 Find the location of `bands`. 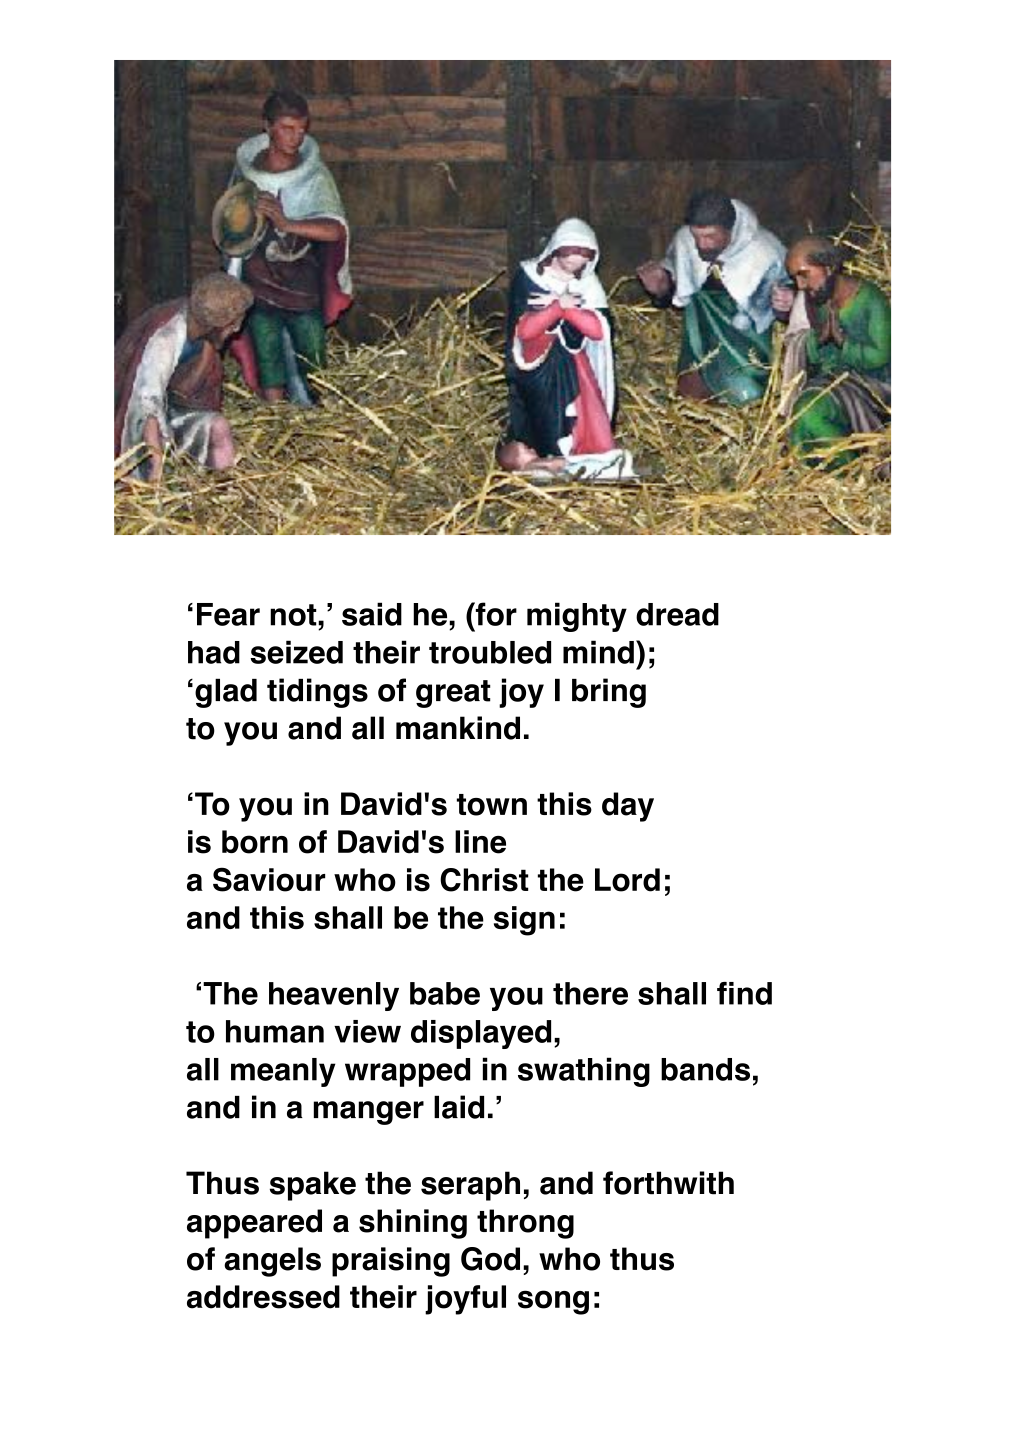

bands is located at coordinates (705, 1069).
